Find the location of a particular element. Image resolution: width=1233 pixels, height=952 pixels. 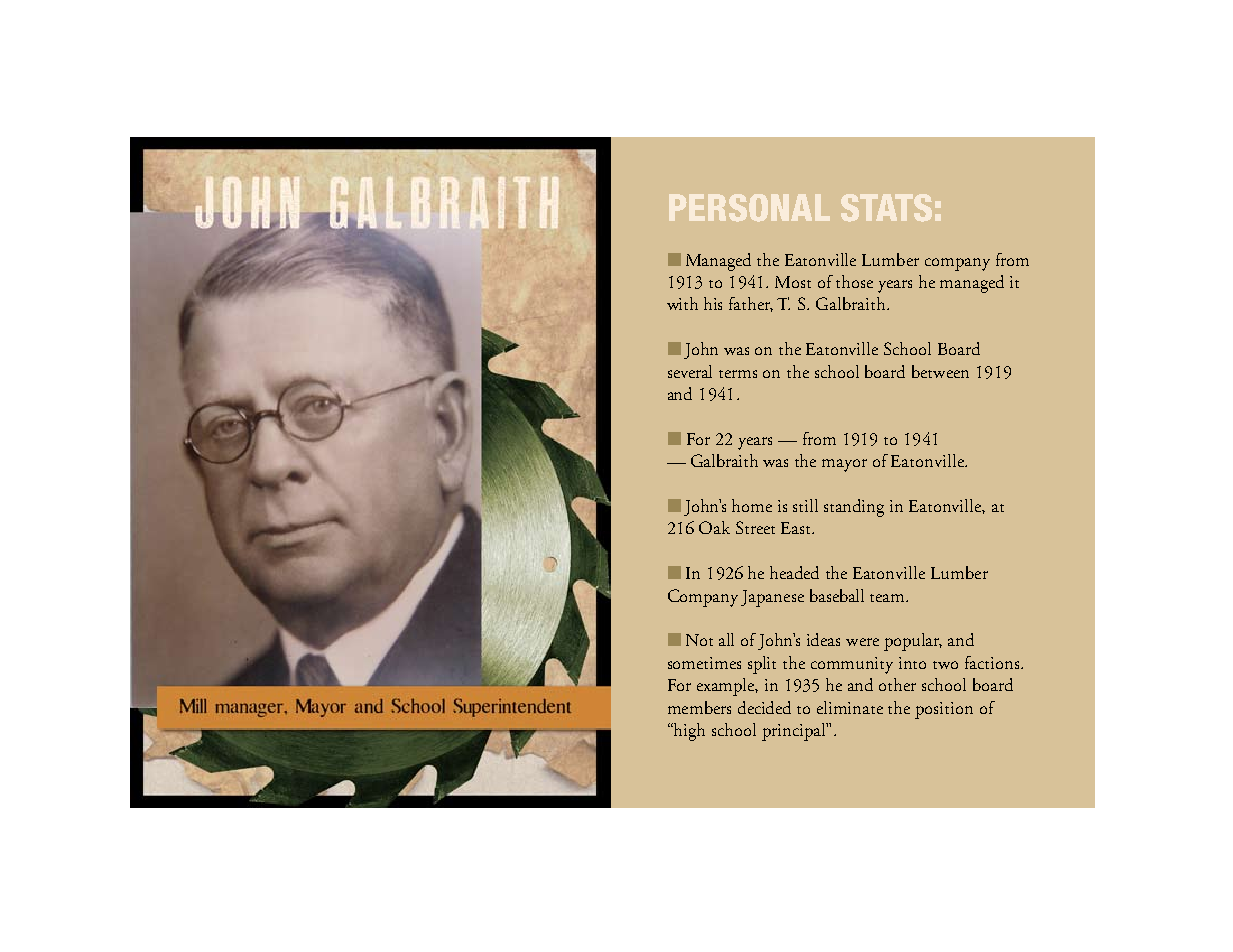

between is located at coordinates (940, 371).
